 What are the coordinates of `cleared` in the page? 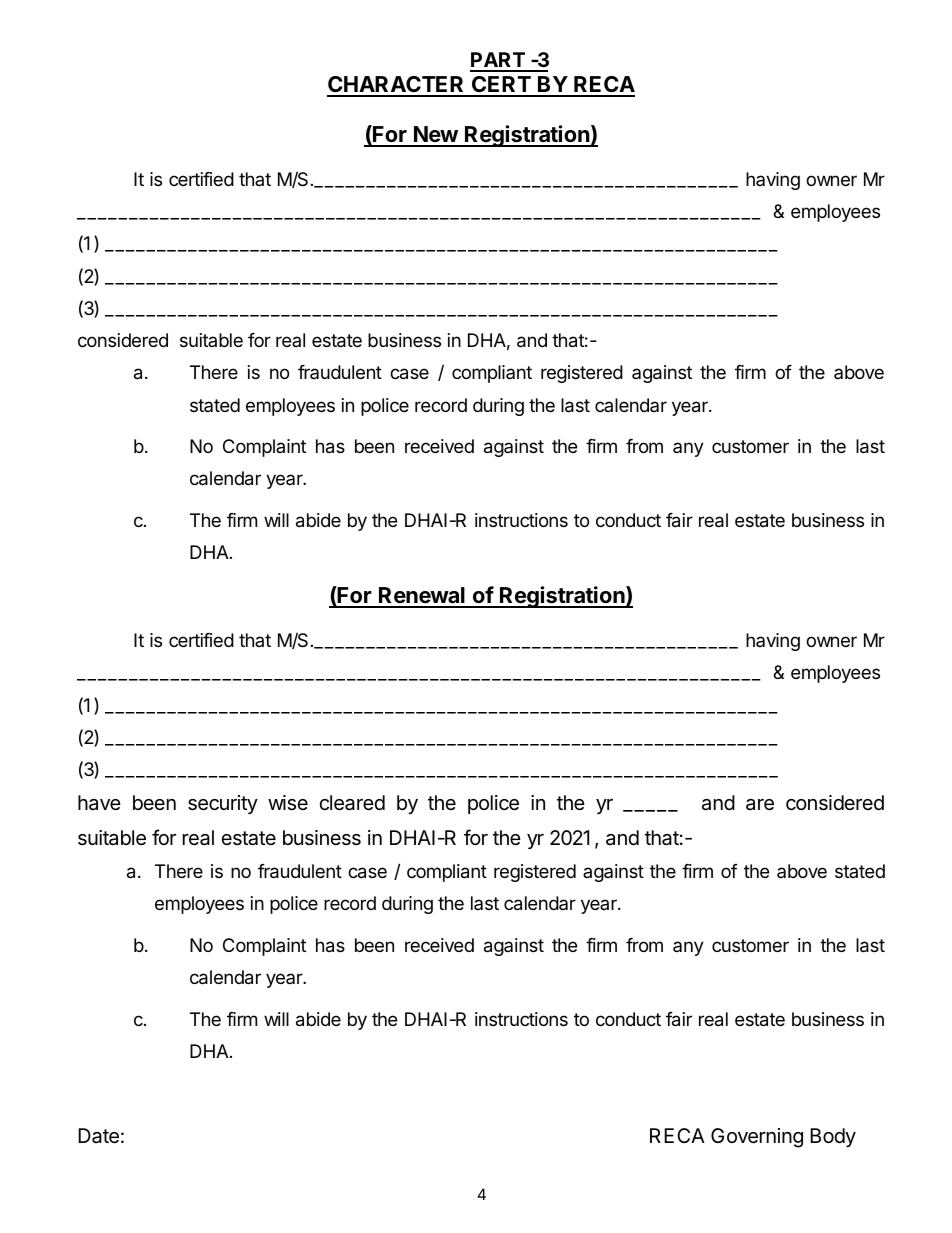 It's located at (352, 803).
